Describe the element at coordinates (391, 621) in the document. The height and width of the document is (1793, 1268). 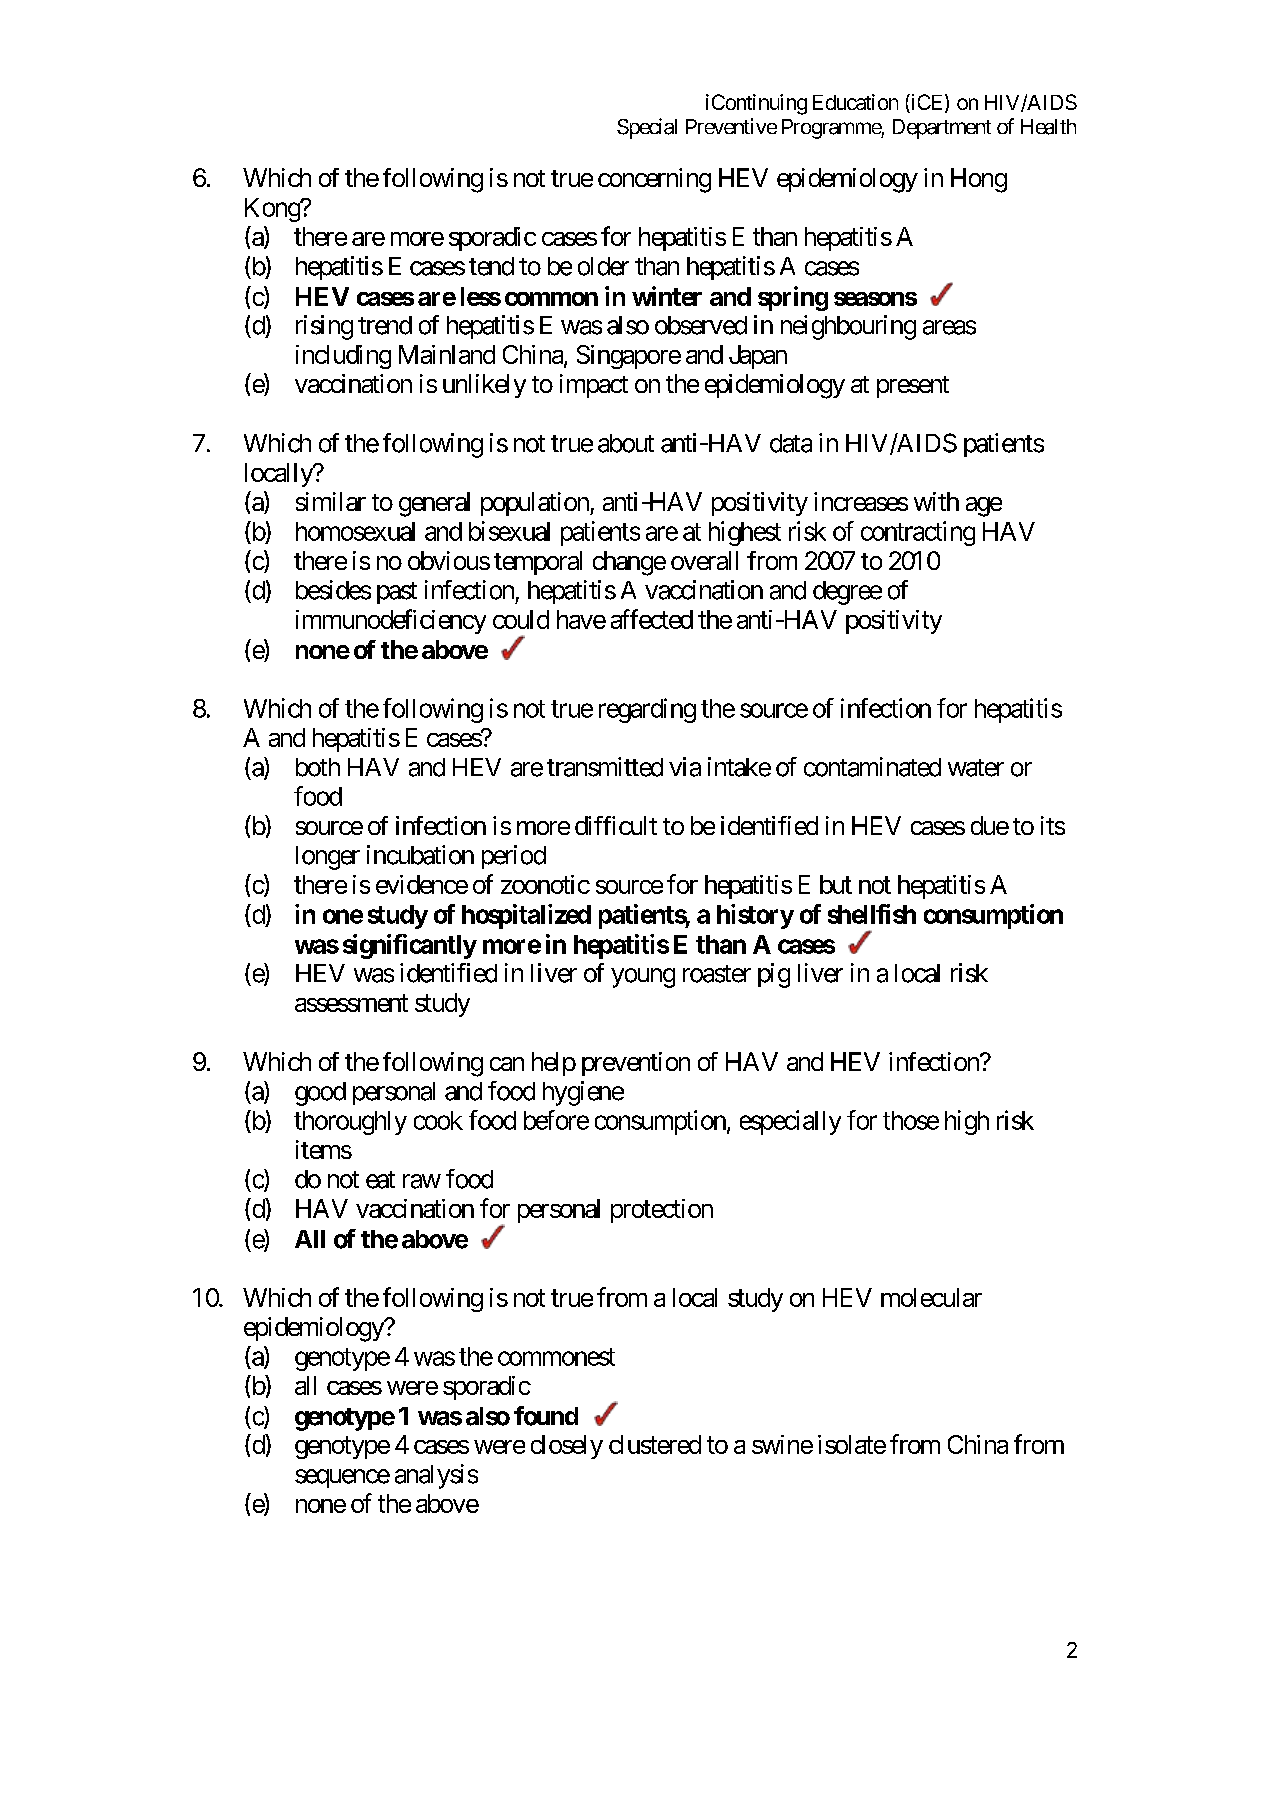
I see `immunodeficiency` at that location.
